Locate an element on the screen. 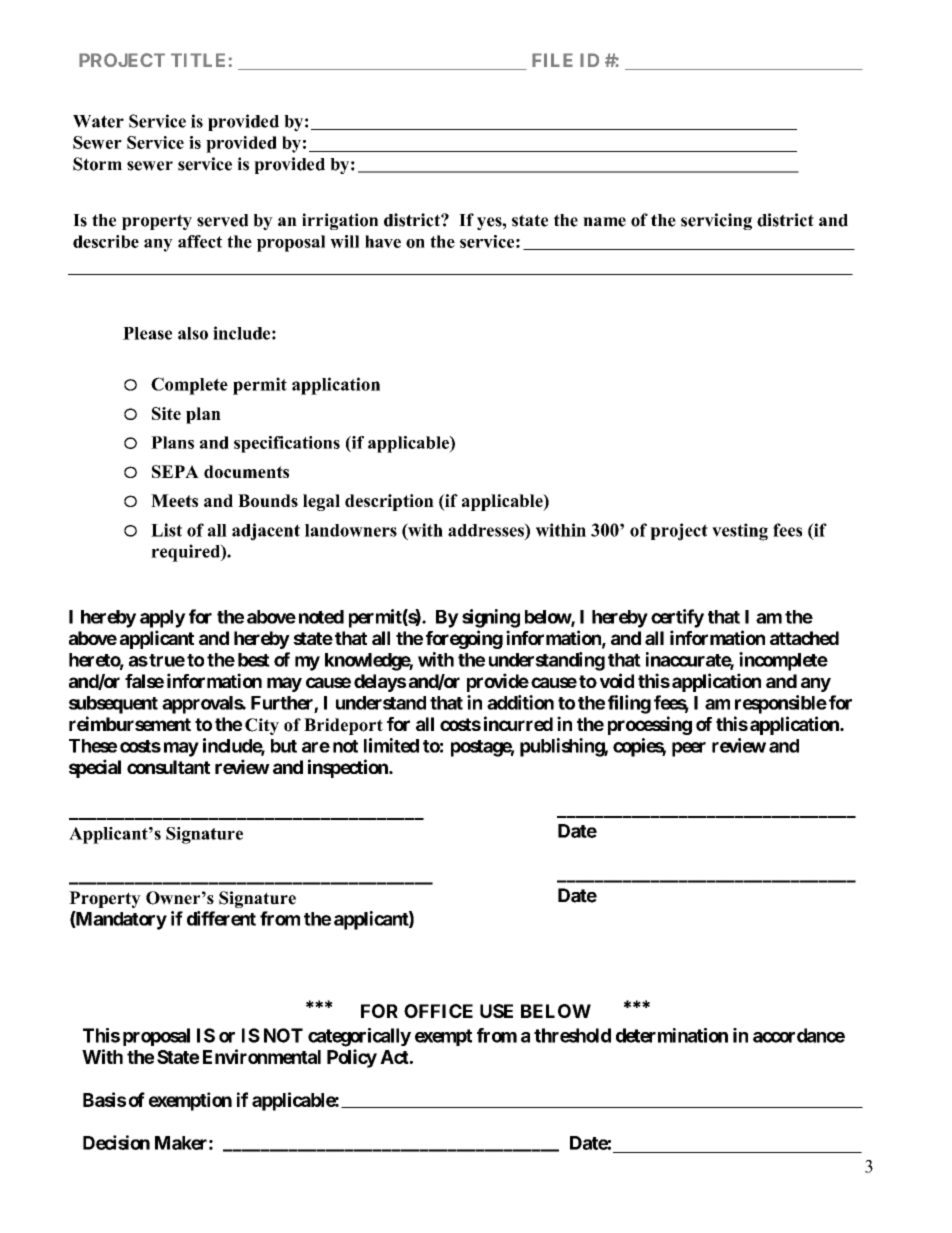 Image resolution: width=952 pixels, height=1233 pixels. TITLE is located at coordinates (200, 60).
